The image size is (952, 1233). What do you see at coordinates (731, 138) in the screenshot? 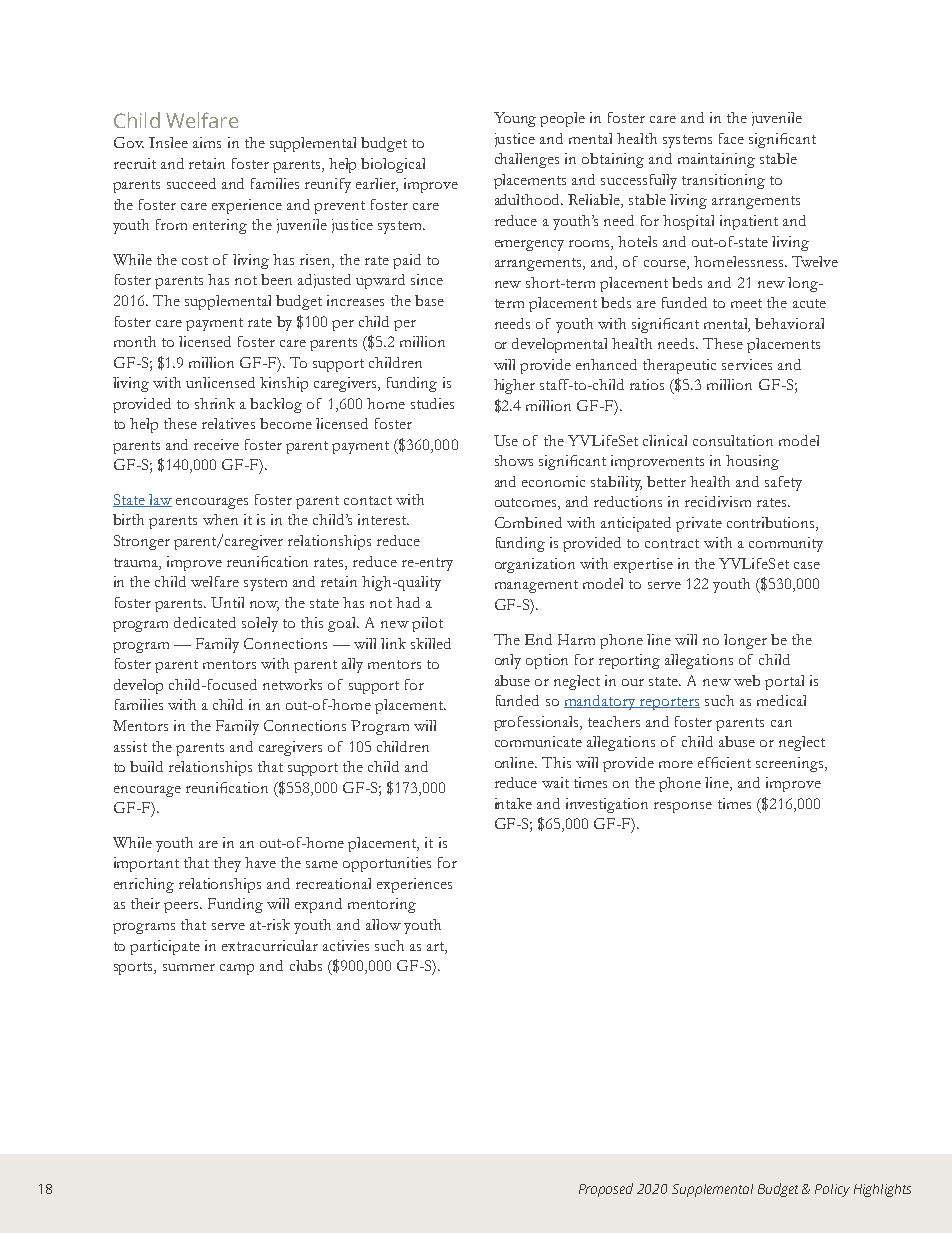
I see `face` at bounding box center [731, 138].
